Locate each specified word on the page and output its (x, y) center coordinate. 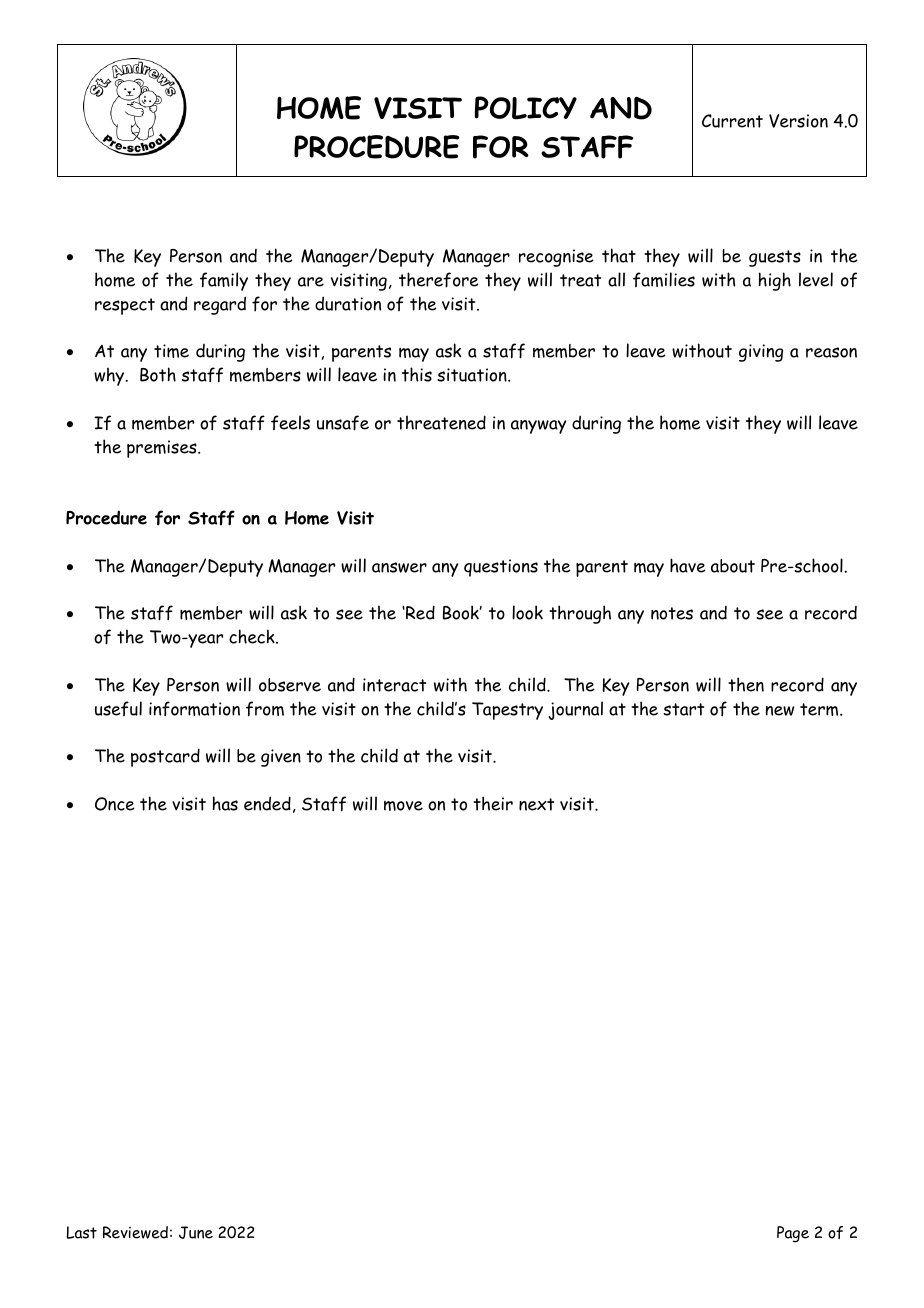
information (194, 709)
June (196, 1232)
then (746, 684)
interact (394, 685)
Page (793, 1234)
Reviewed (135, 1232)
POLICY (526, 108)
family (224, 281)
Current (732, 121)
